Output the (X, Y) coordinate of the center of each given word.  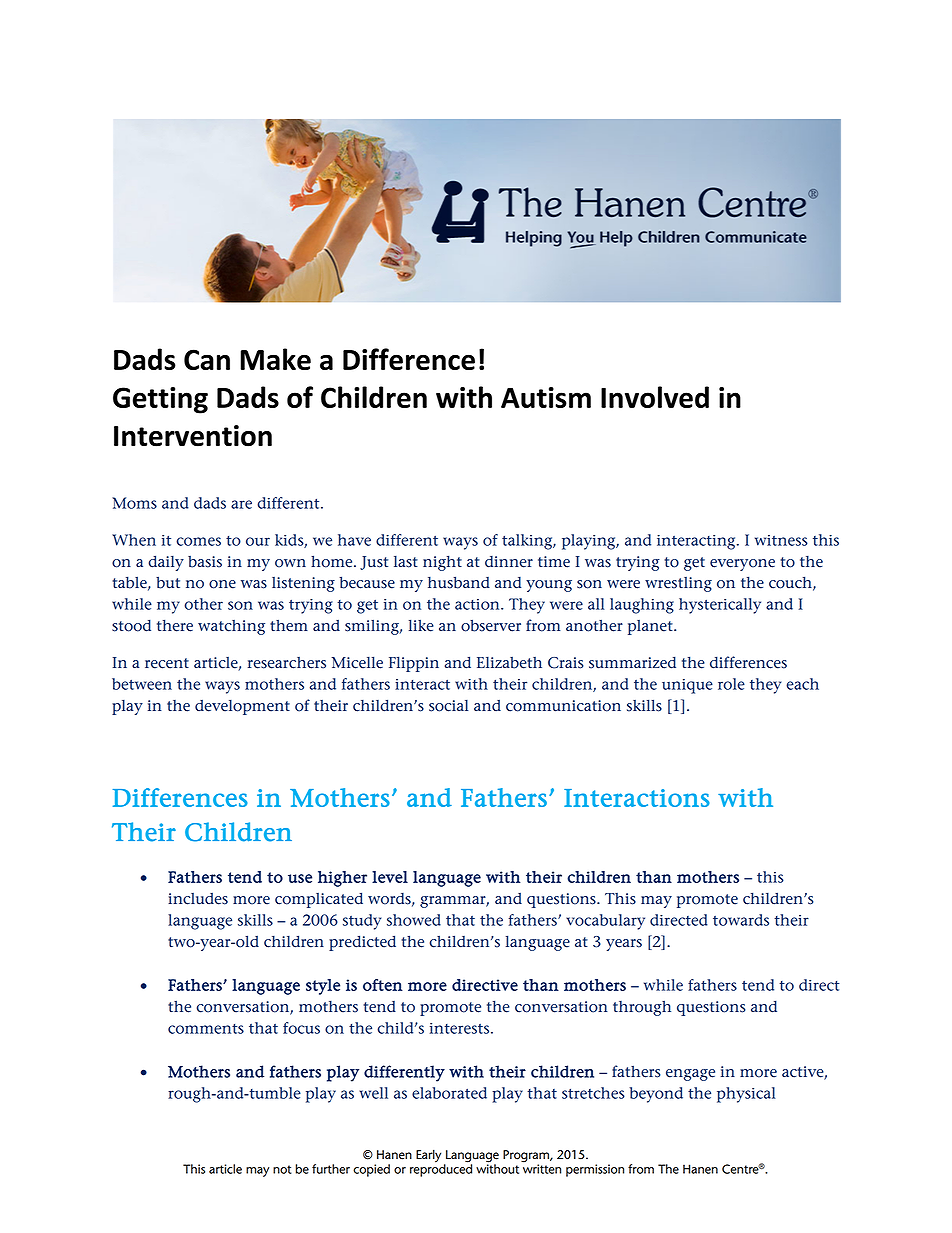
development (242, 707)
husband (459, 582)
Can (207, 359)
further (331, 1169)
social (448, 705)
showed (414, 920)
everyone (742, 565)
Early (428, 1156)
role (731, 684)
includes (198, 899)
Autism (546, 397)
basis (205, 562)
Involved (655, 397)
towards (741, 920)
